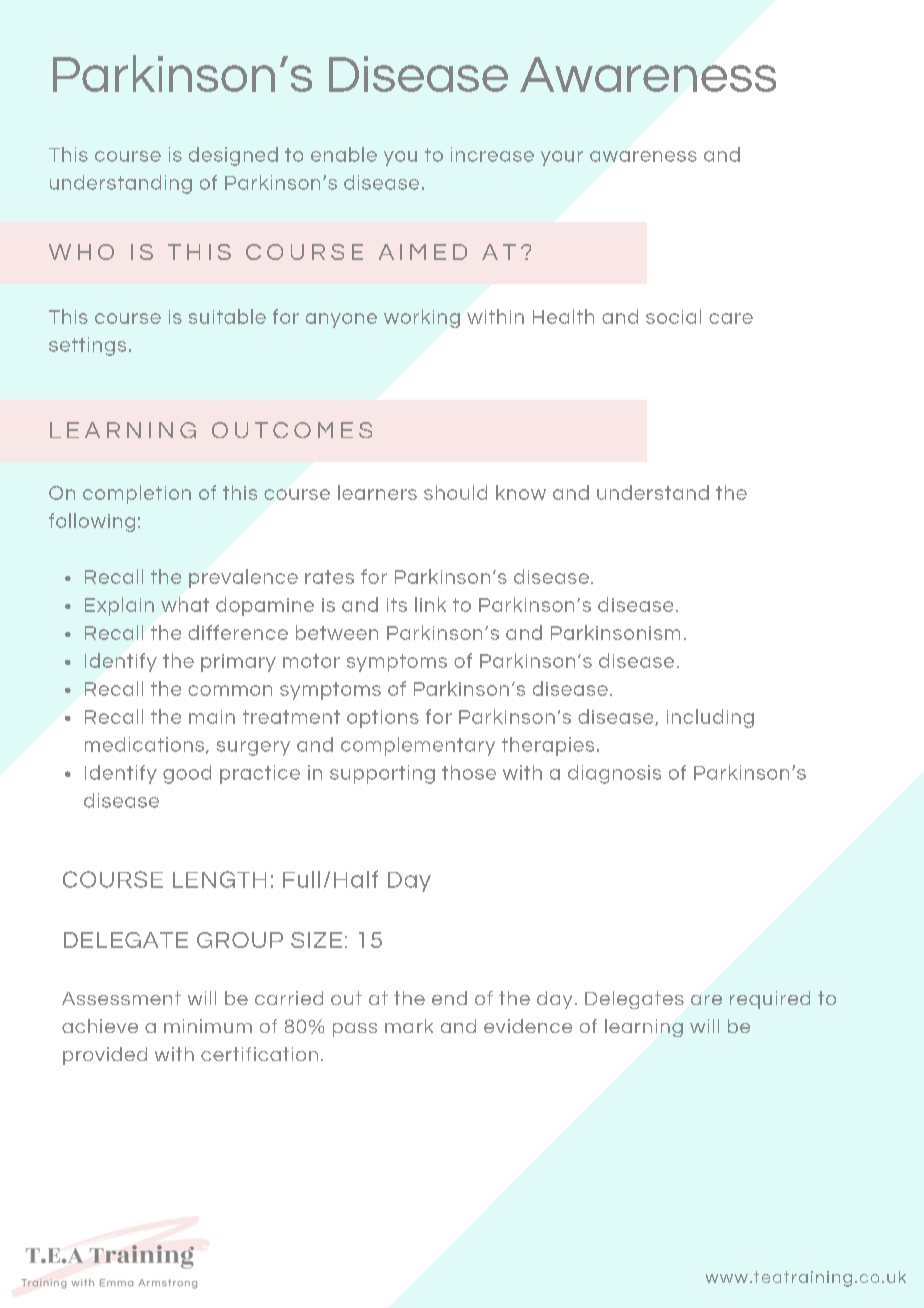 The image size is (924, 1308). I want to click on including, so click(710, 718).
